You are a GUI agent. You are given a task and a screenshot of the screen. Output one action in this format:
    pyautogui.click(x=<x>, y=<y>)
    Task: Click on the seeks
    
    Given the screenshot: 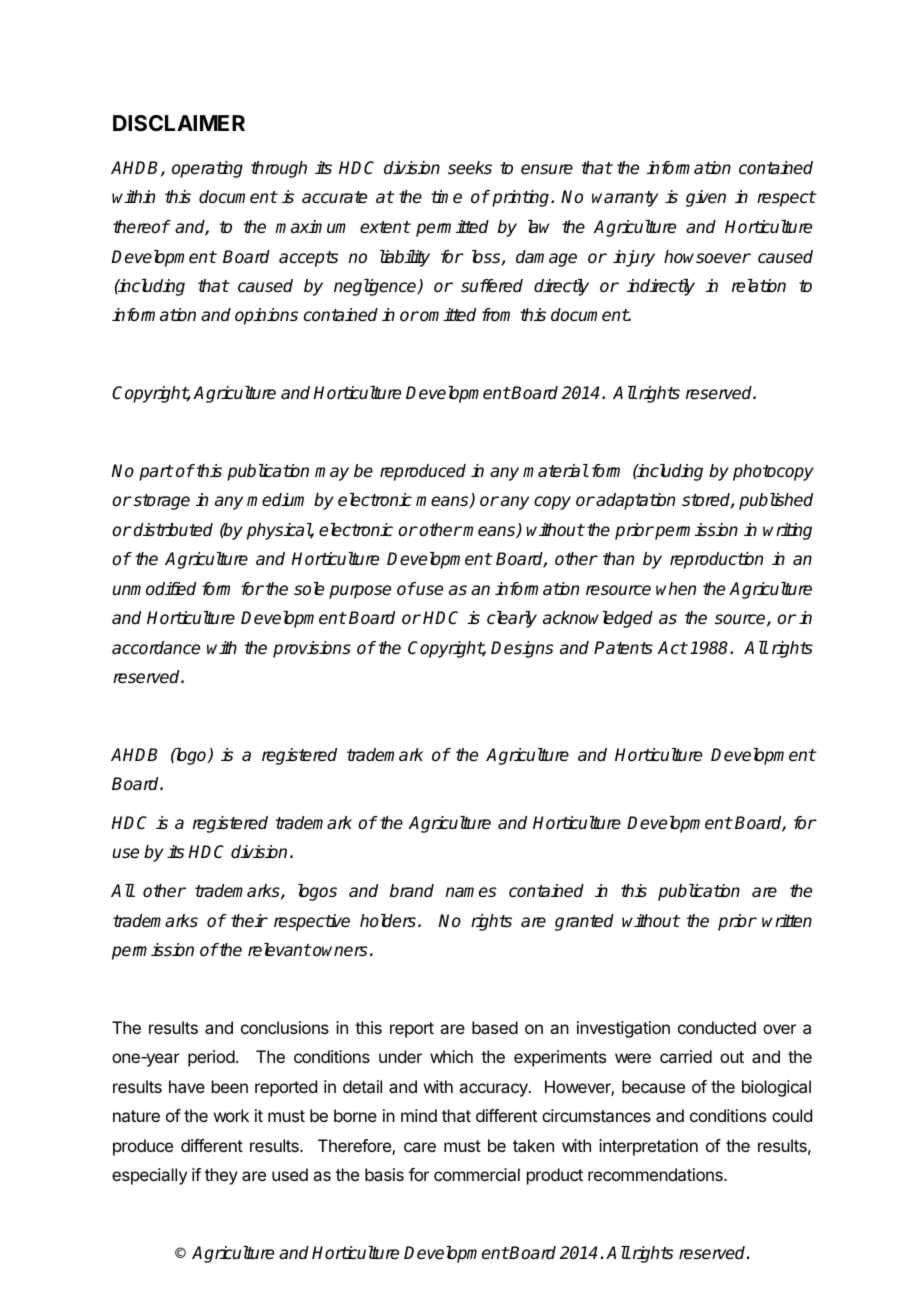 What is the action you would take?
    pyautogui.click(x=470, y=168)
